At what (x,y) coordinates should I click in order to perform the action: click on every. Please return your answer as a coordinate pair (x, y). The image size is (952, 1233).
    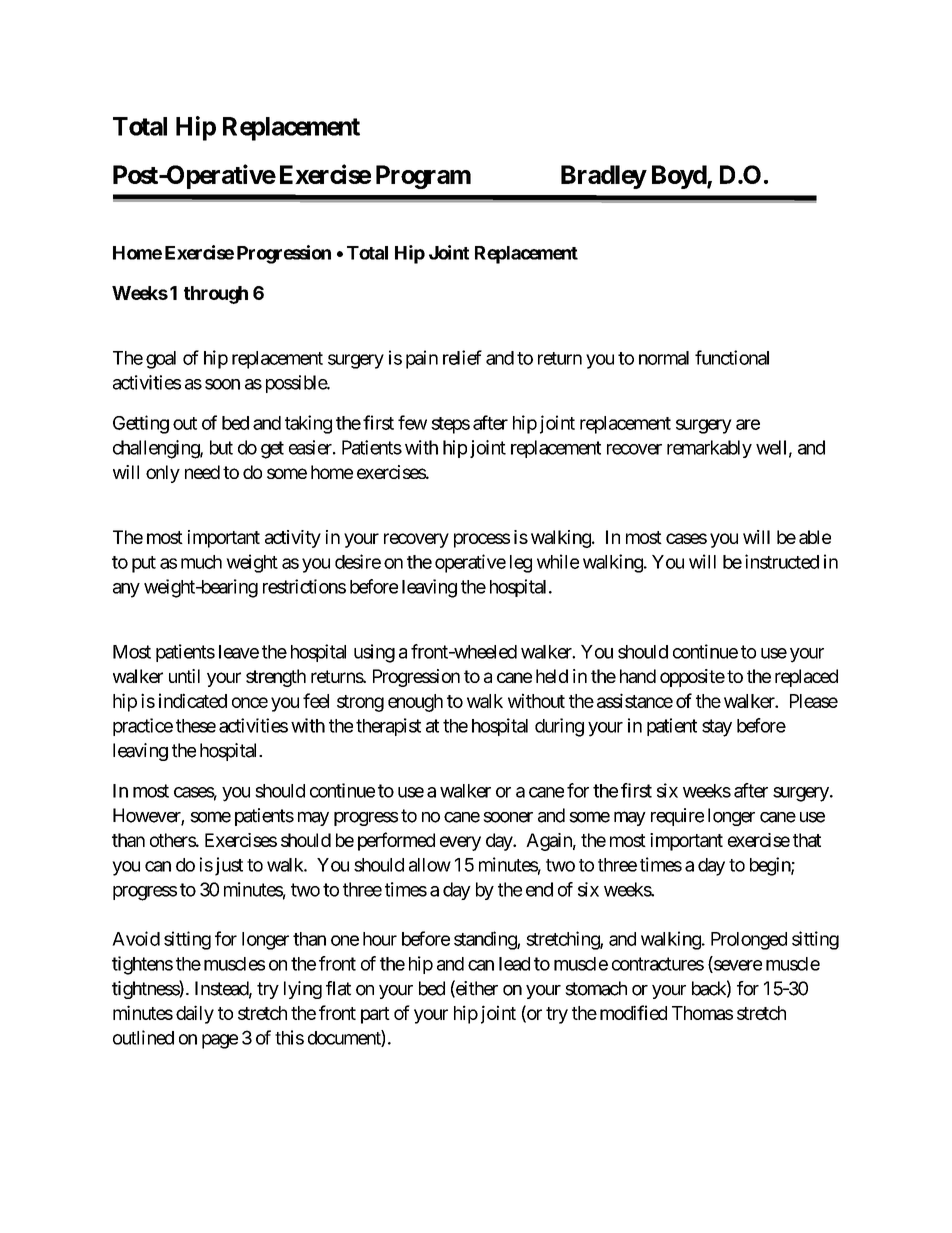
    Looking at the image, I should click on (460, 843).
